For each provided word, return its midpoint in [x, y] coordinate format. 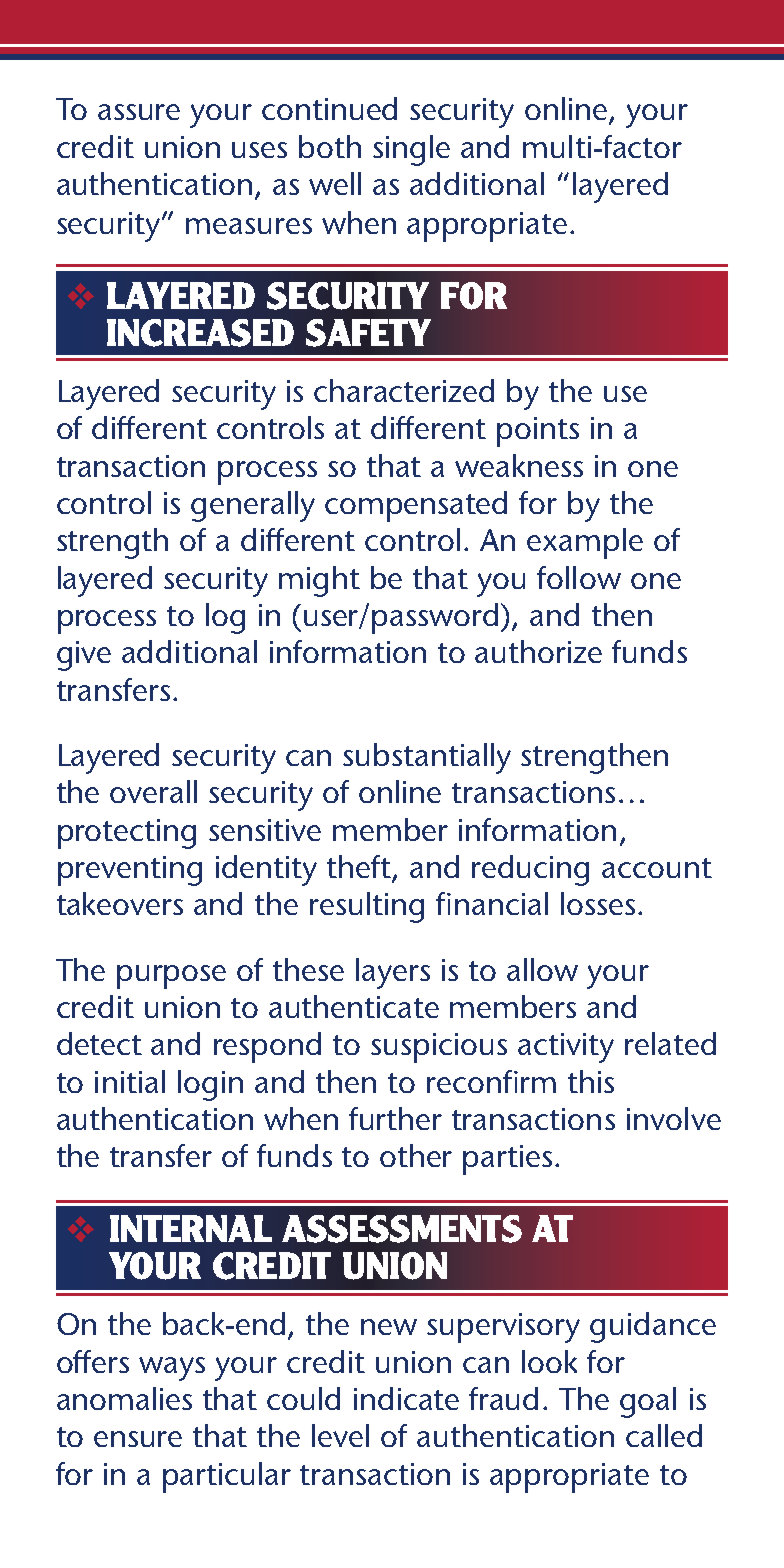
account [657, 868]
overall [153, 791]
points [538, 432]
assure [139, 112]
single [411, 150]
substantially [427, 758]
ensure [138, 1439]
